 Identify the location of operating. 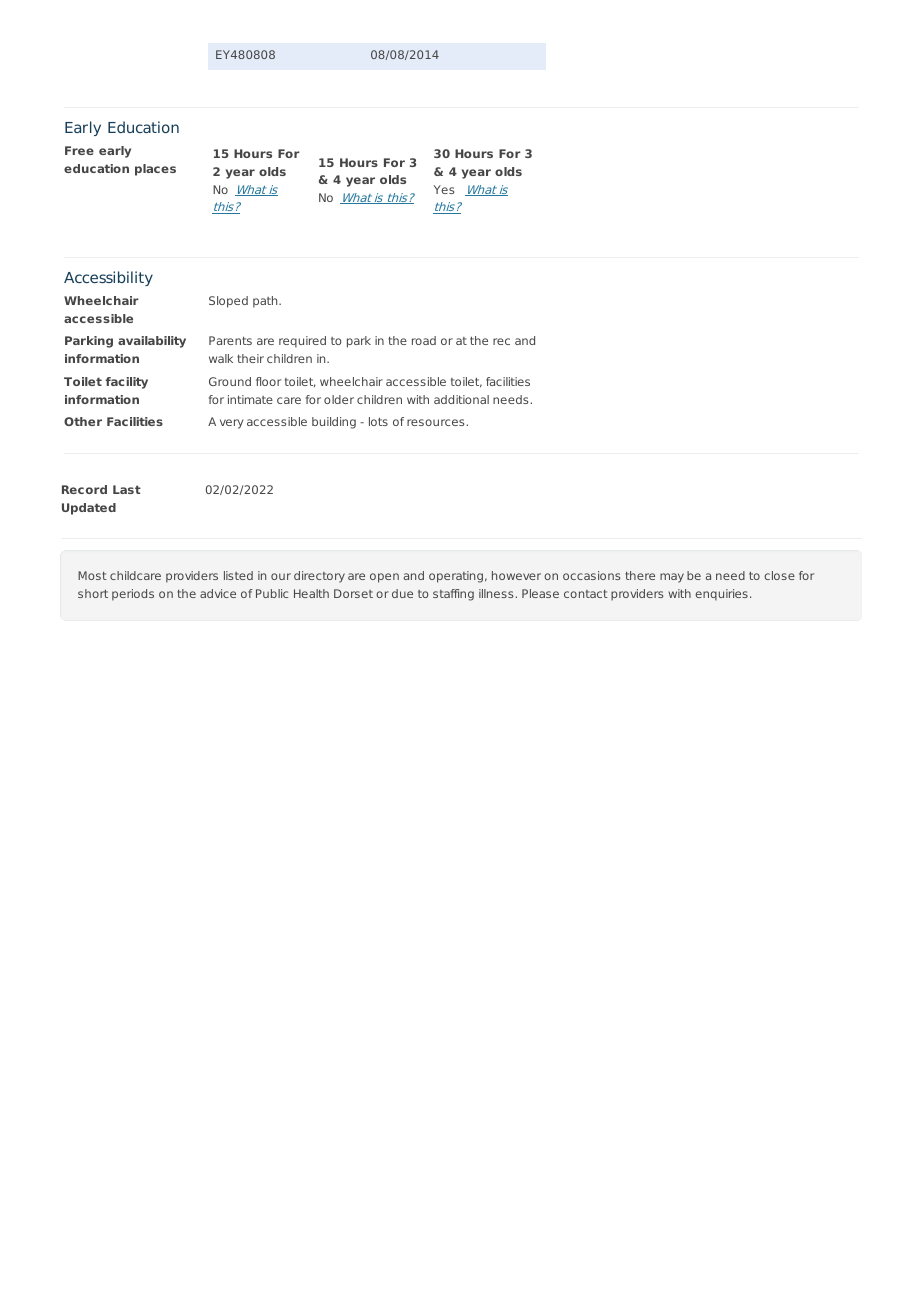
(456, 577).
